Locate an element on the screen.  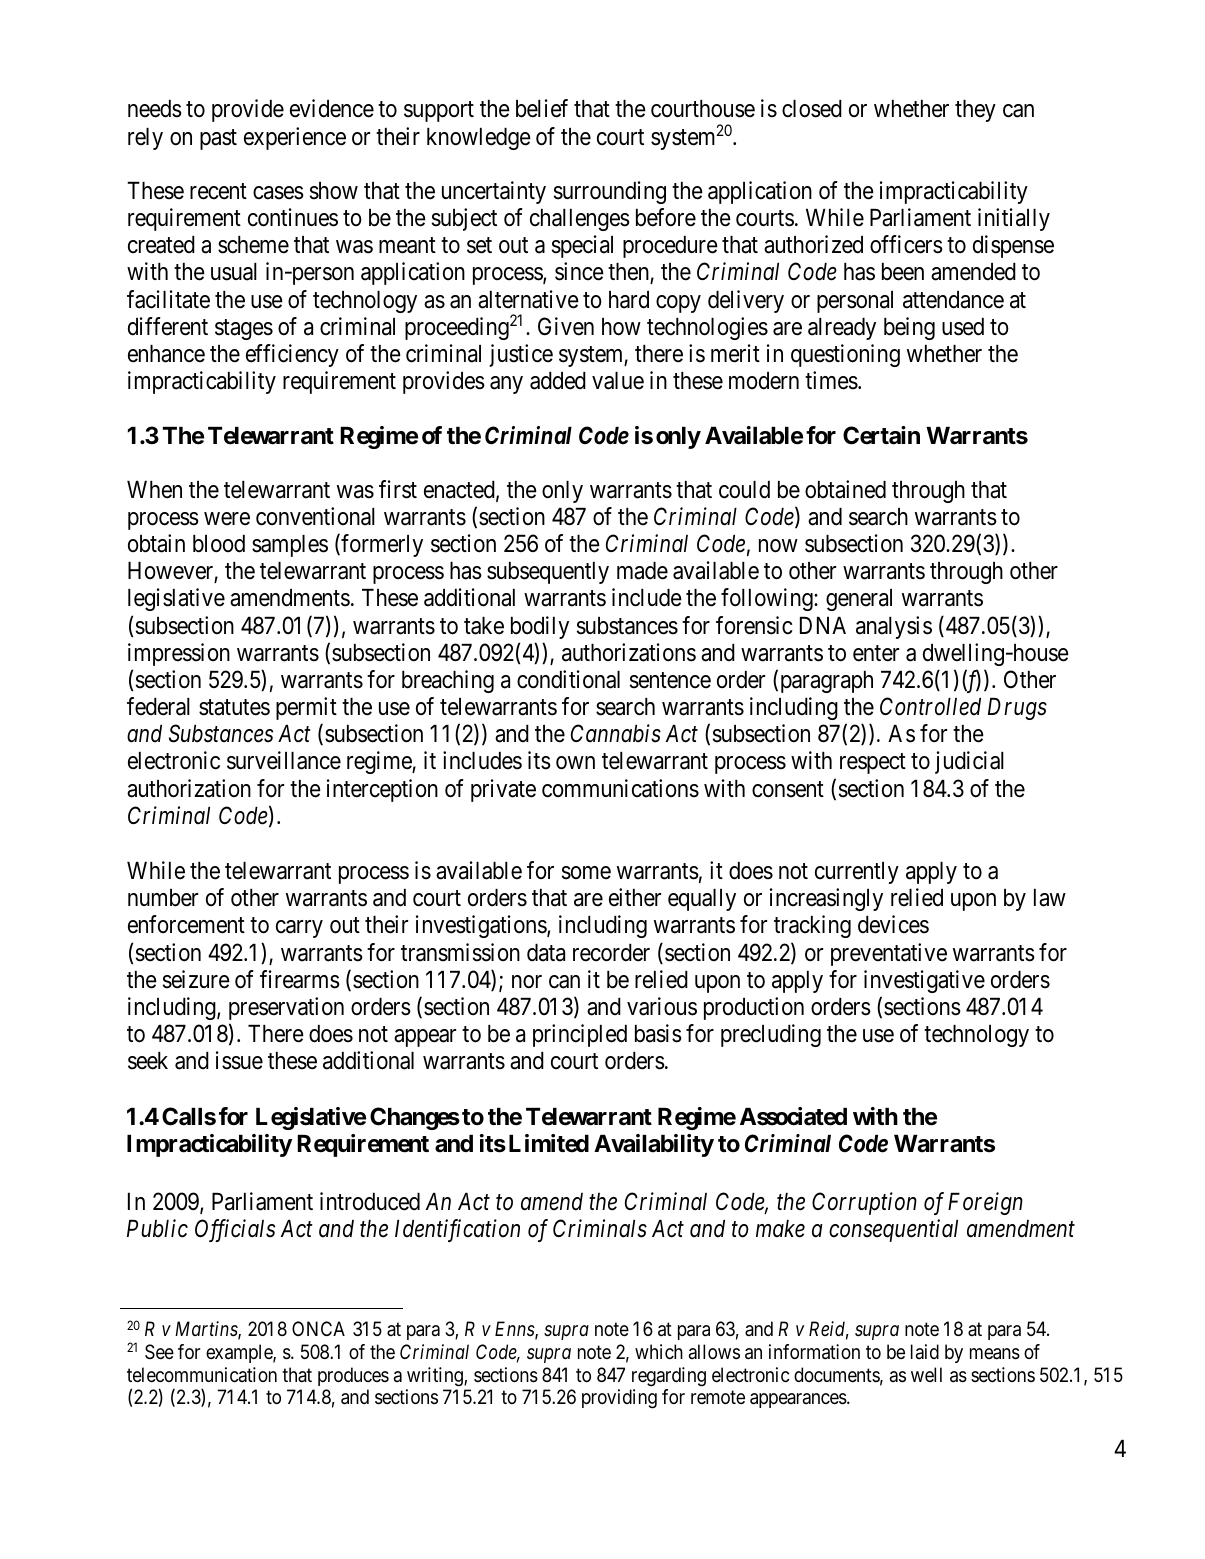
providing is located at coordinates (619, 1399).
